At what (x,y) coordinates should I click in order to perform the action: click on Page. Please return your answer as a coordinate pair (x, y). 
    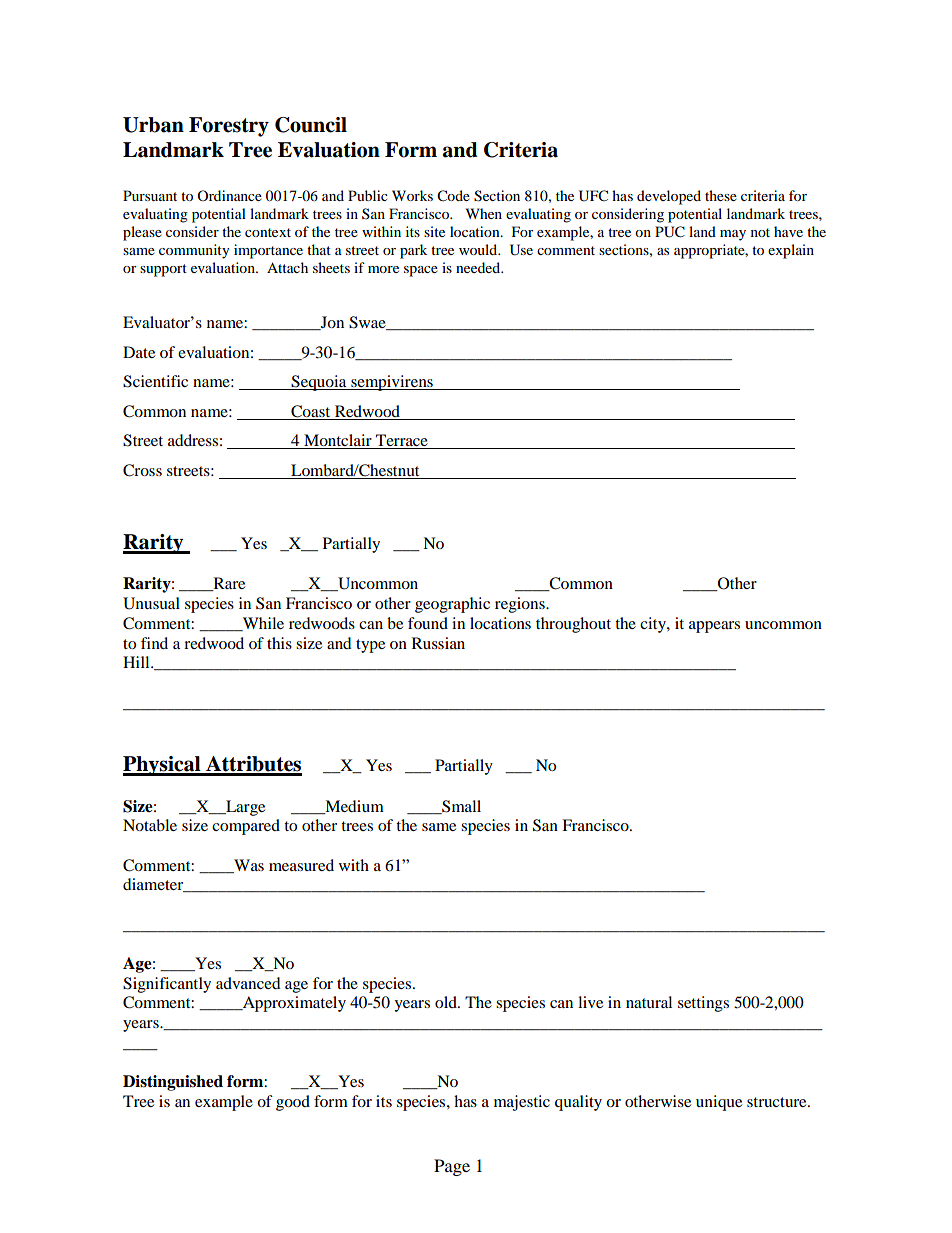
    Looking at the image, I should click on (452, 1167).
